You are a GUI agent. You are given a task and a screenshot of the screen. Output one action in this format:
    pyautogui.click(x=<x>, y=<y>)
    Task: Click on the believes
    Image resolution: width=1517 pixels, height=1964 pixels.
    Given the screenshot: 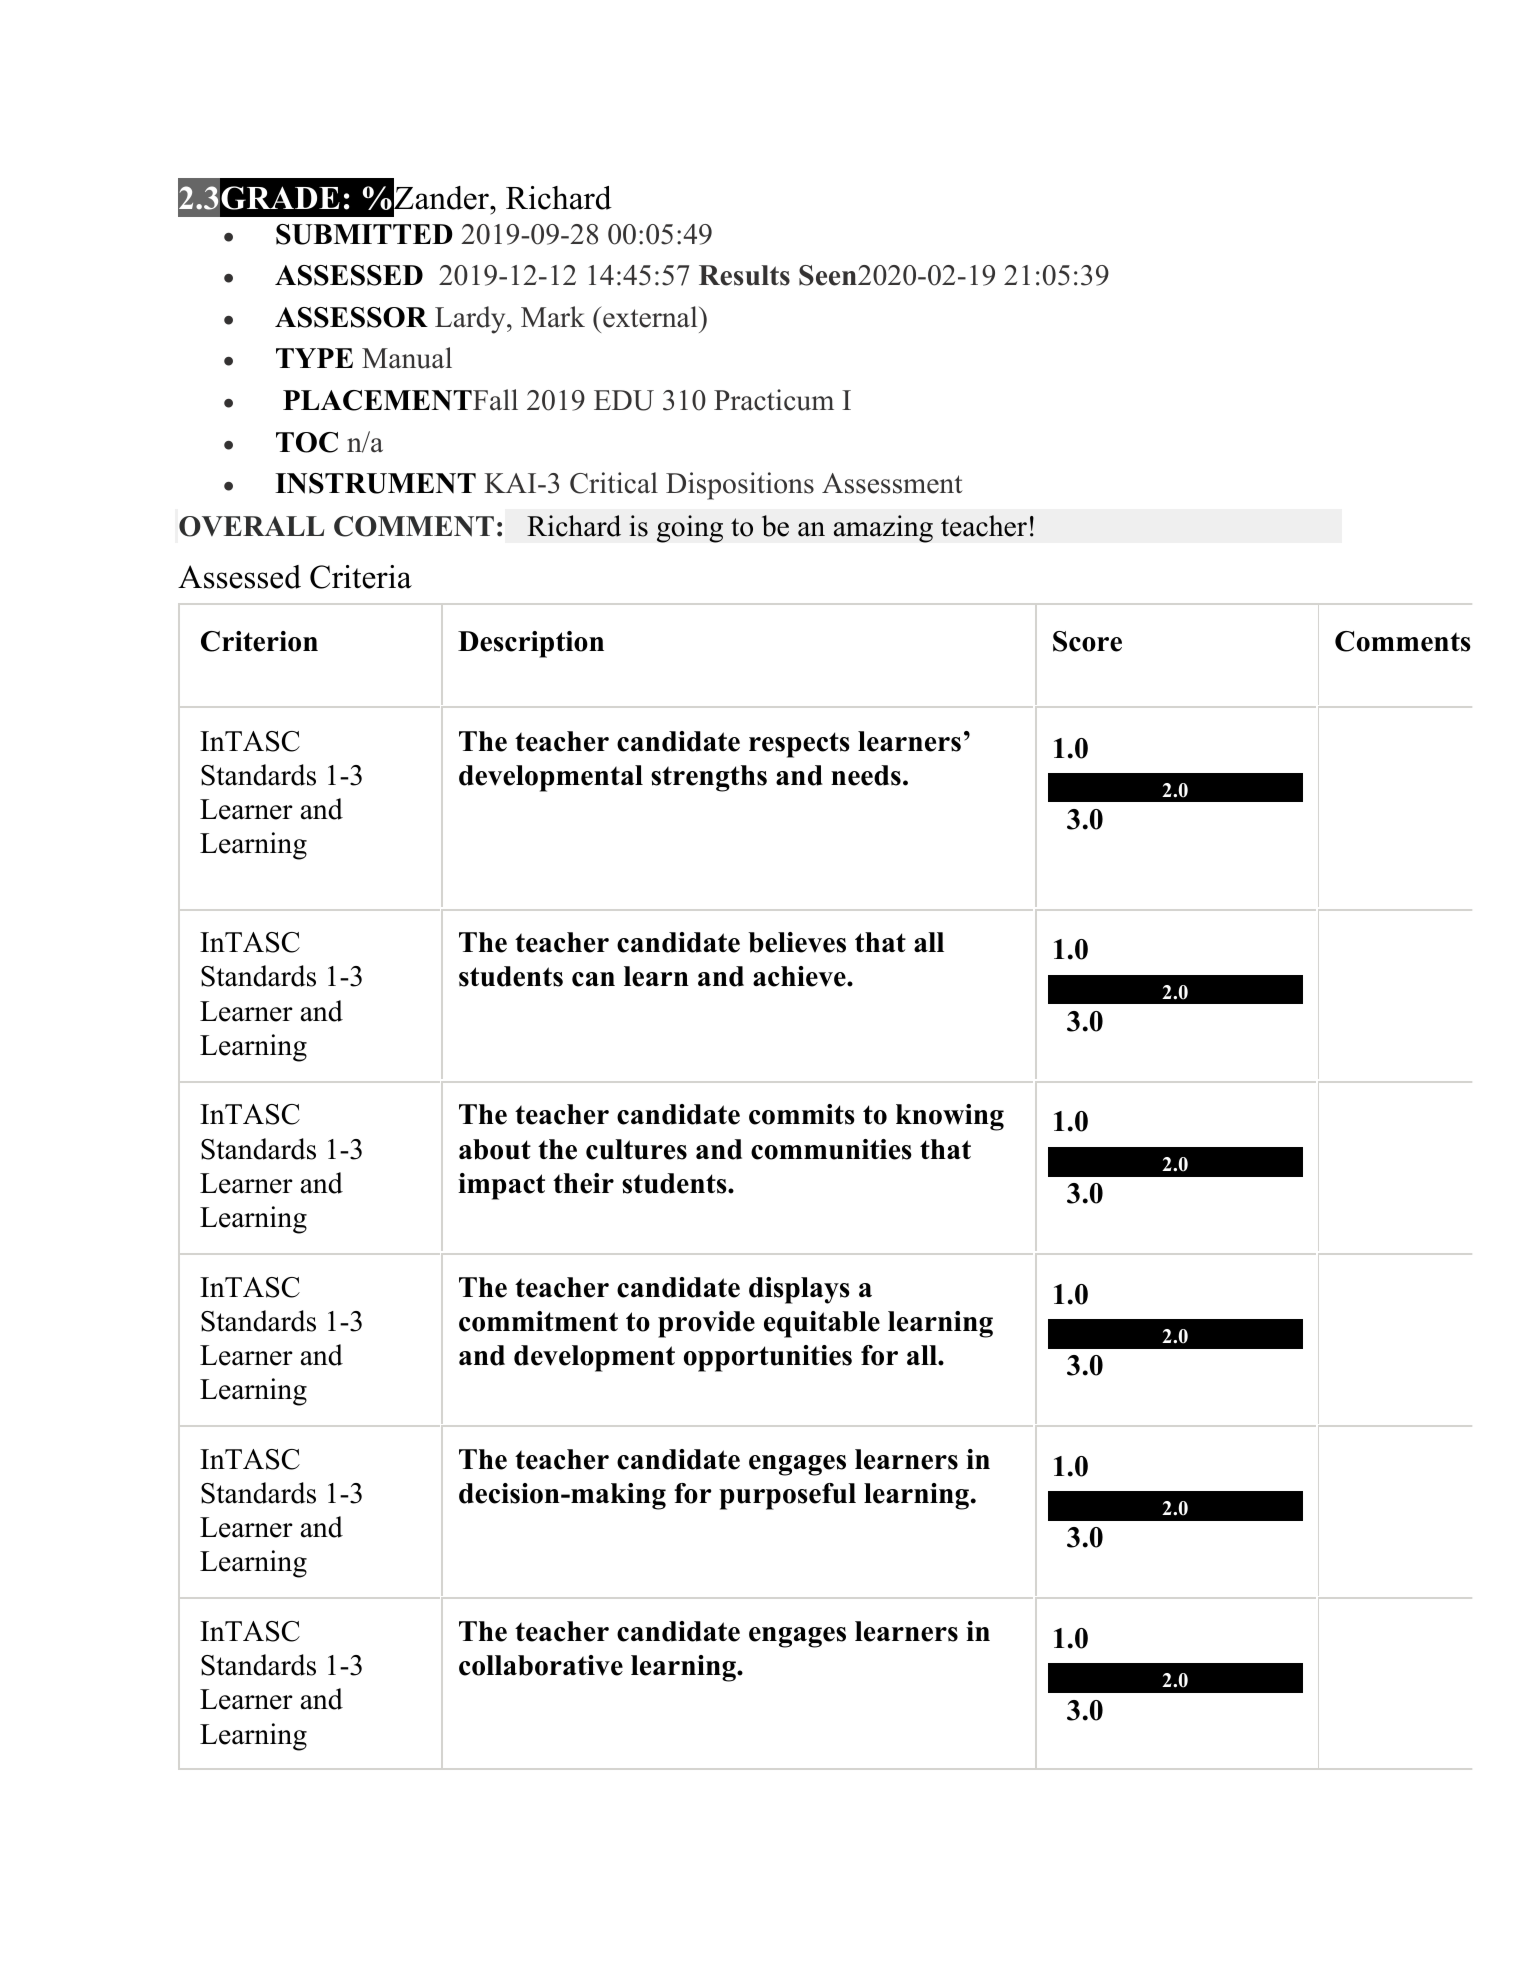 What is the action you would take?
    pyautogui.click(x=797, y=942)
